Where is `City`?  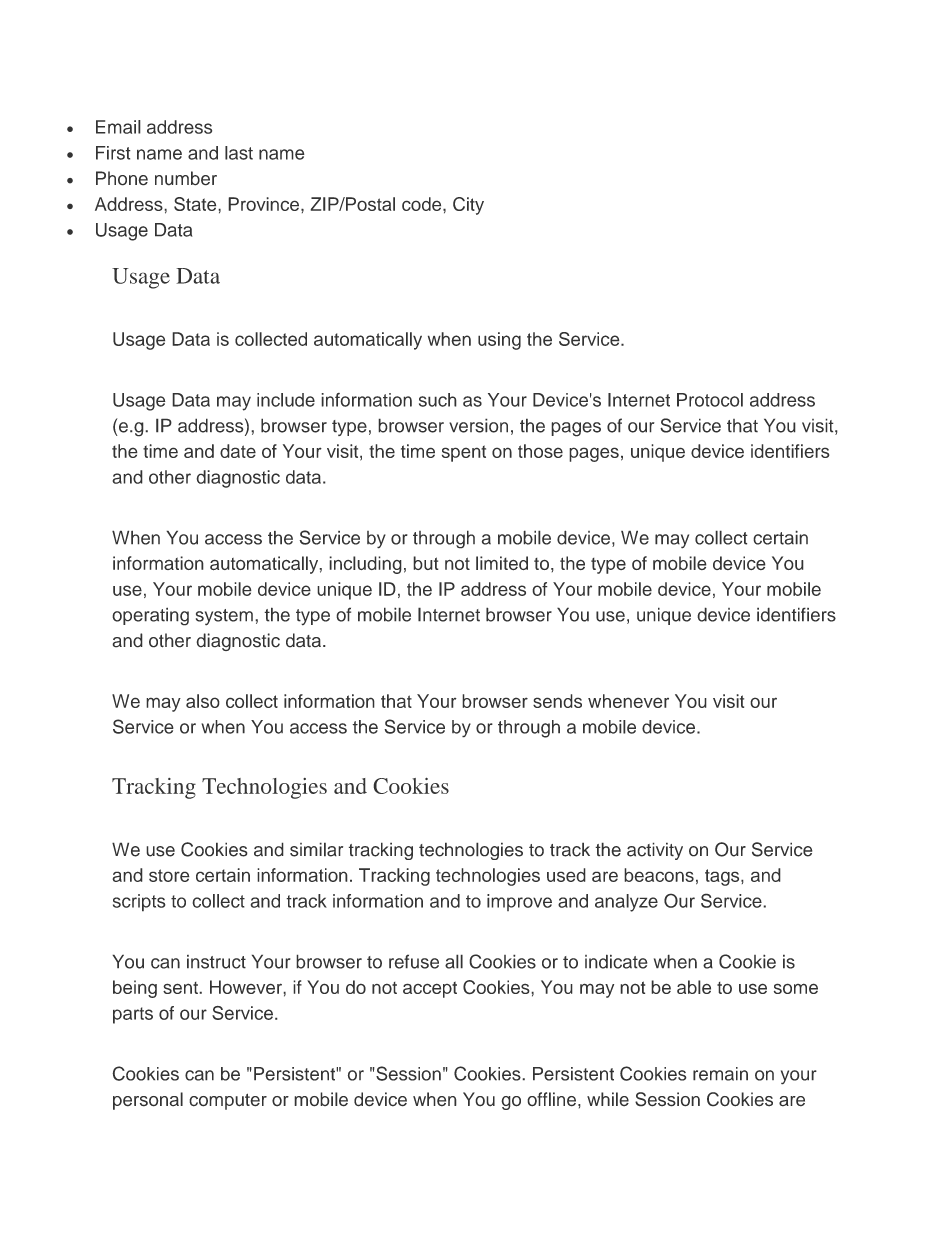
City is located at coordinates (468, 206).
